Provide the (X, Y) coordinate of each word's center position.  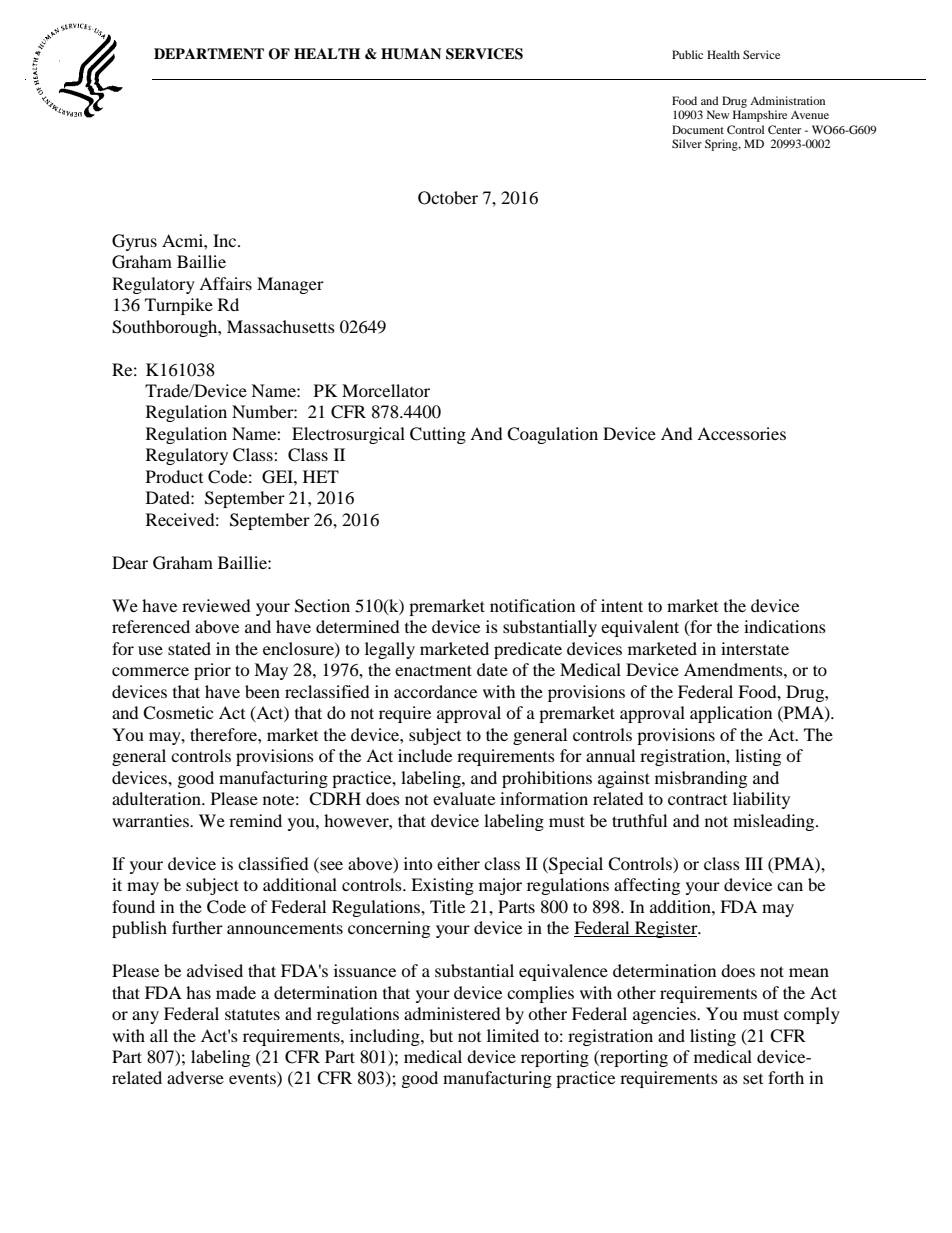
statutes (252, 1014)
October (448, 198)
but (441, 1035)
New (718, 114)
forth (786, 1077)
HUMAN (411, 54)
